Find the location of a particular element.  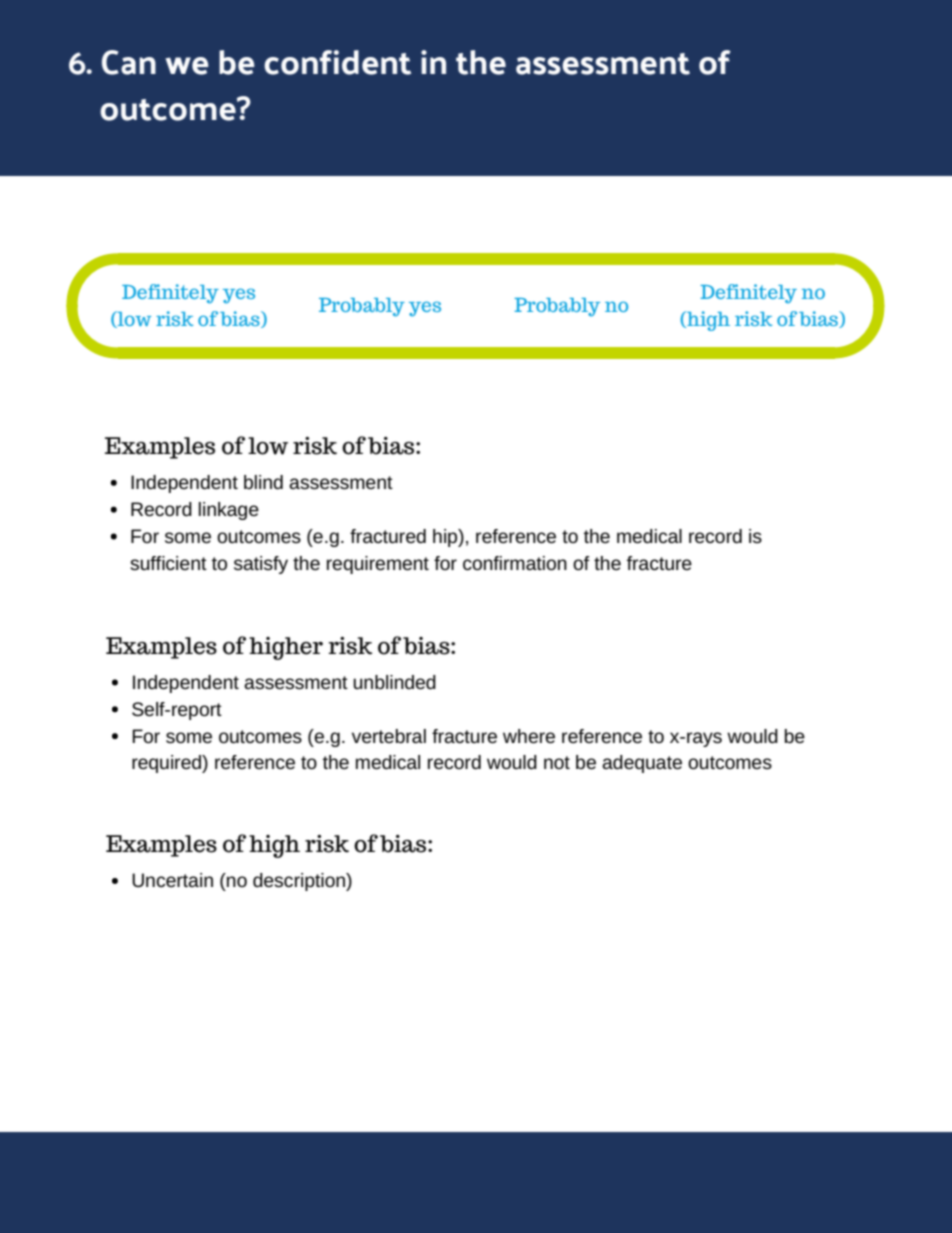

not is located at coordinates (557, 762).
